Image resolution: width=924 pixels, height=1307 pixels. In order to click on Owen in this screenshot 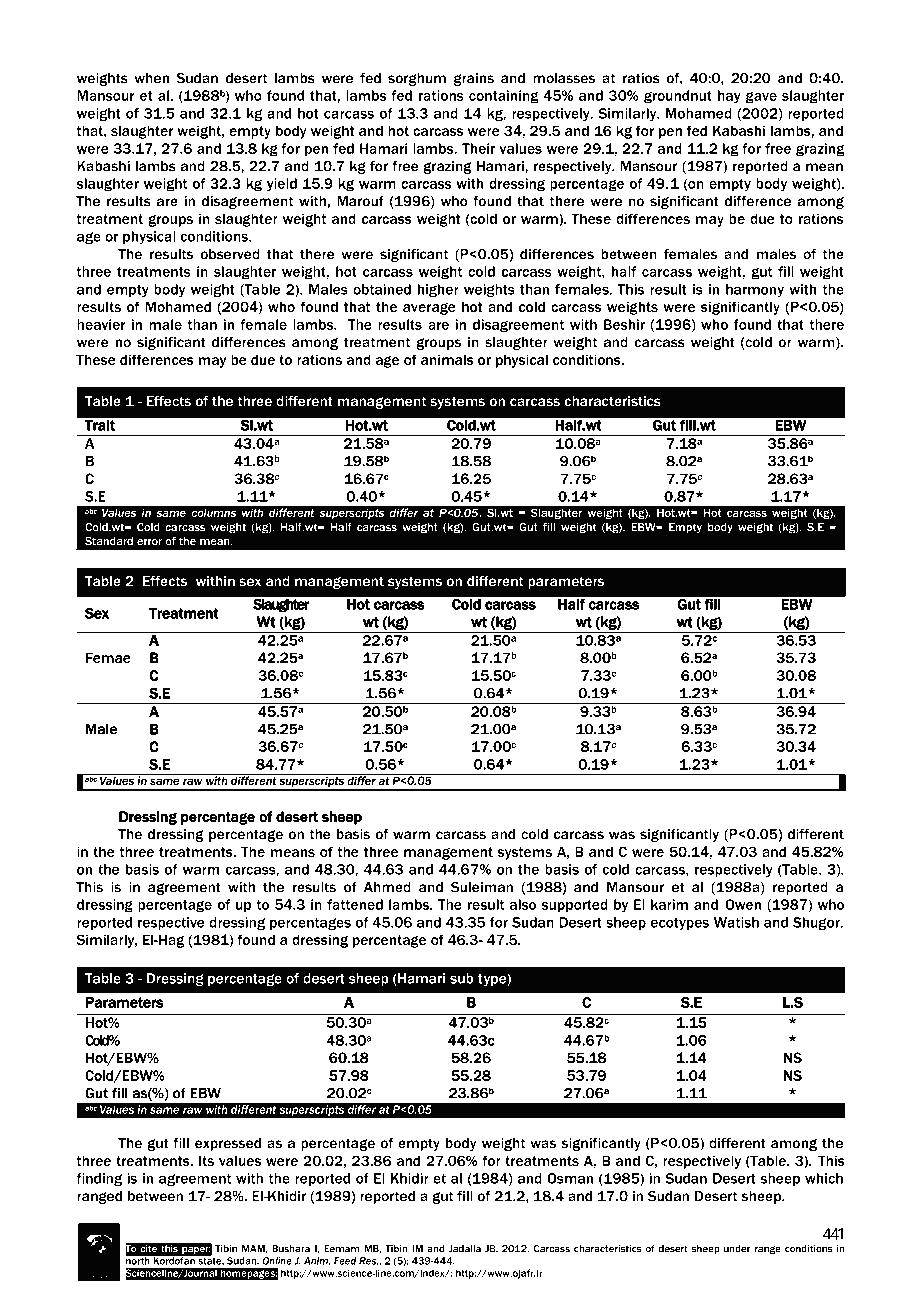, I will do `click(743, 904)`.
